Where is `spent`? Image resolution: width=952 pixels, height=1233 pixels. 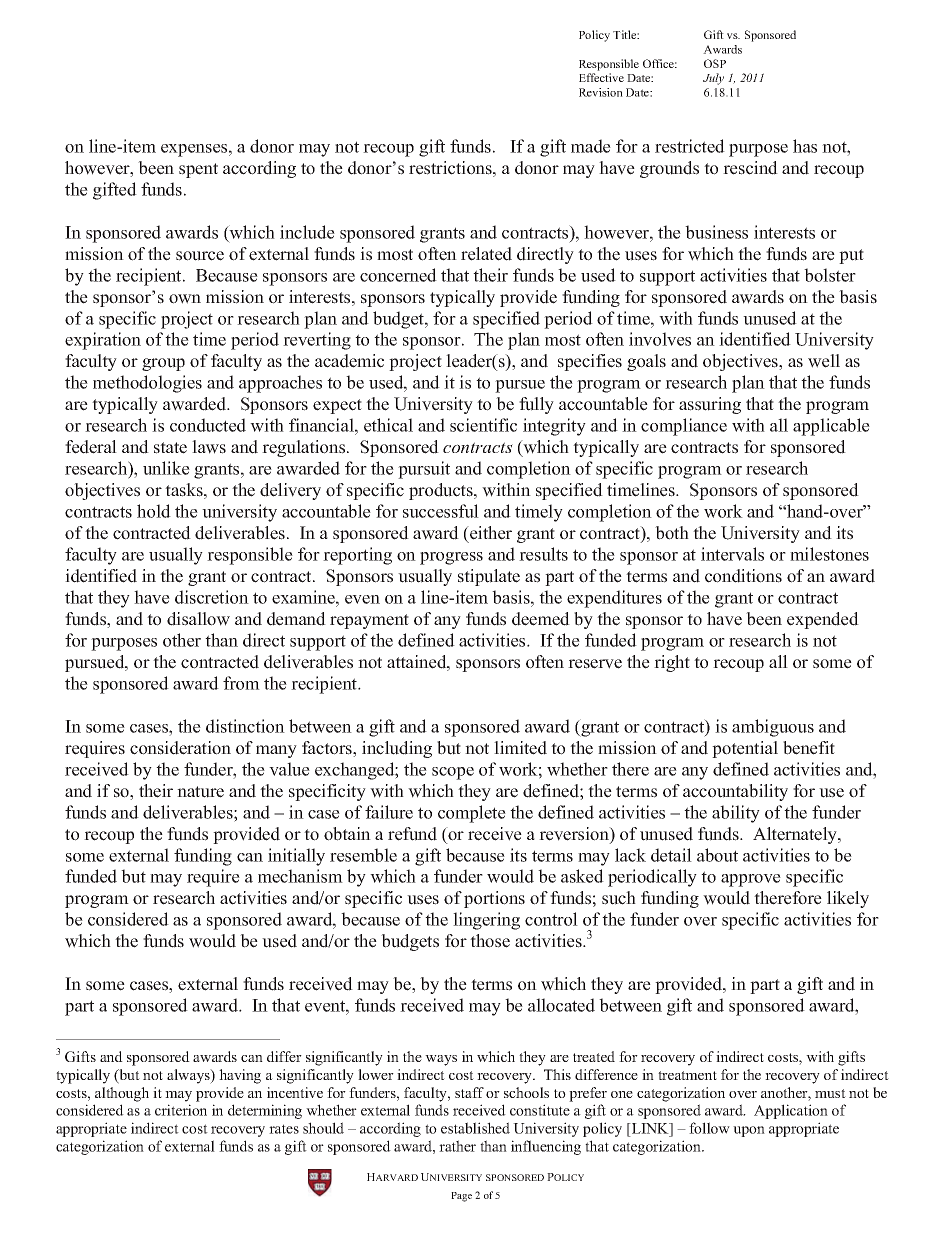 spent is located at coordinates (198, 170).
